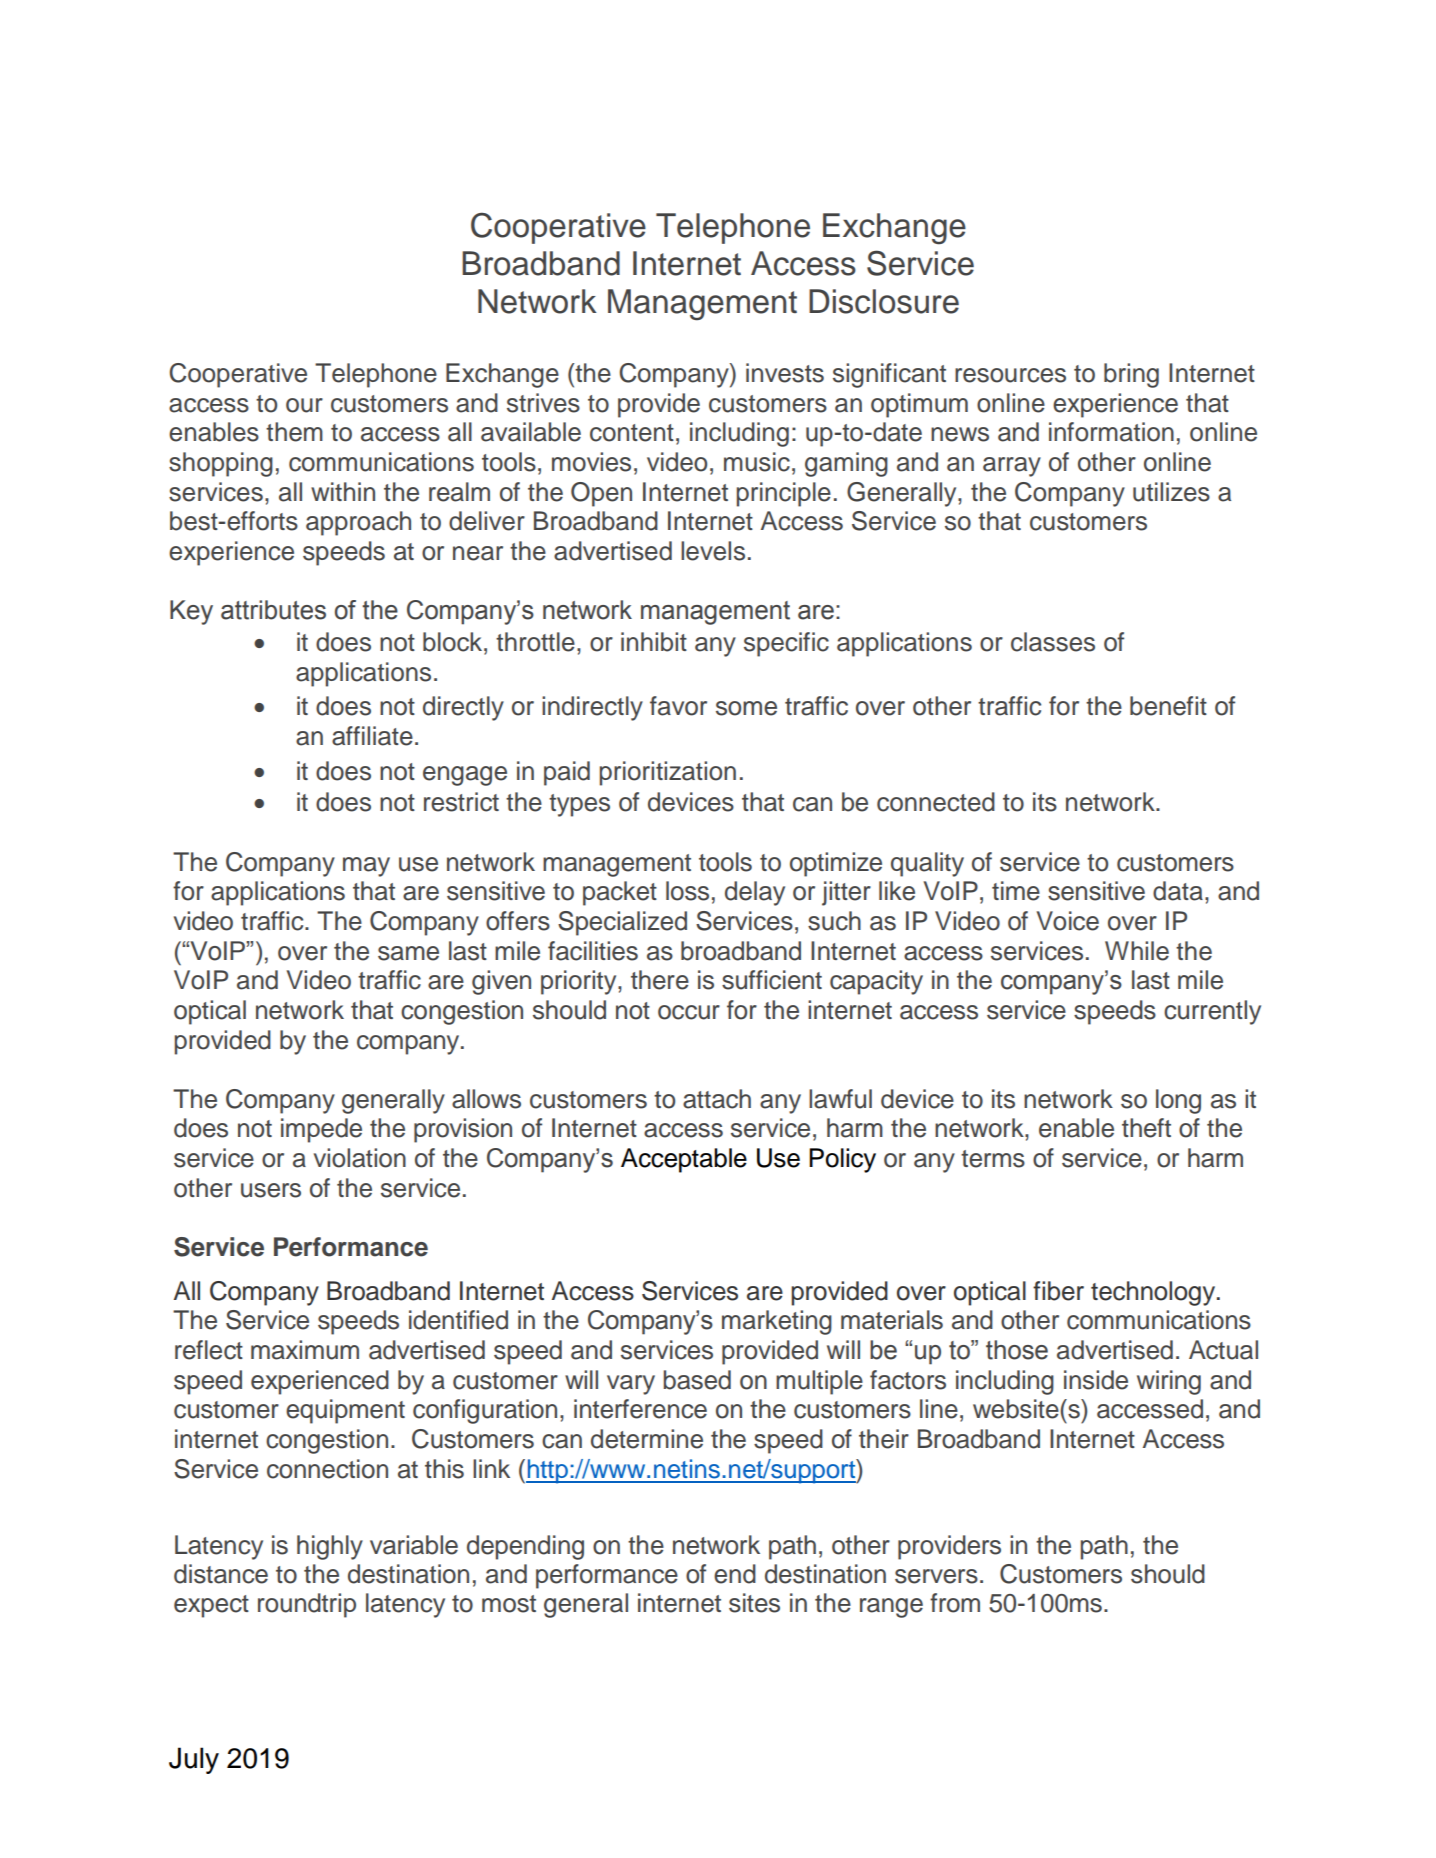  Describe the element at coordinates (372, 736) in the image. I see `affiliate` at that location.
